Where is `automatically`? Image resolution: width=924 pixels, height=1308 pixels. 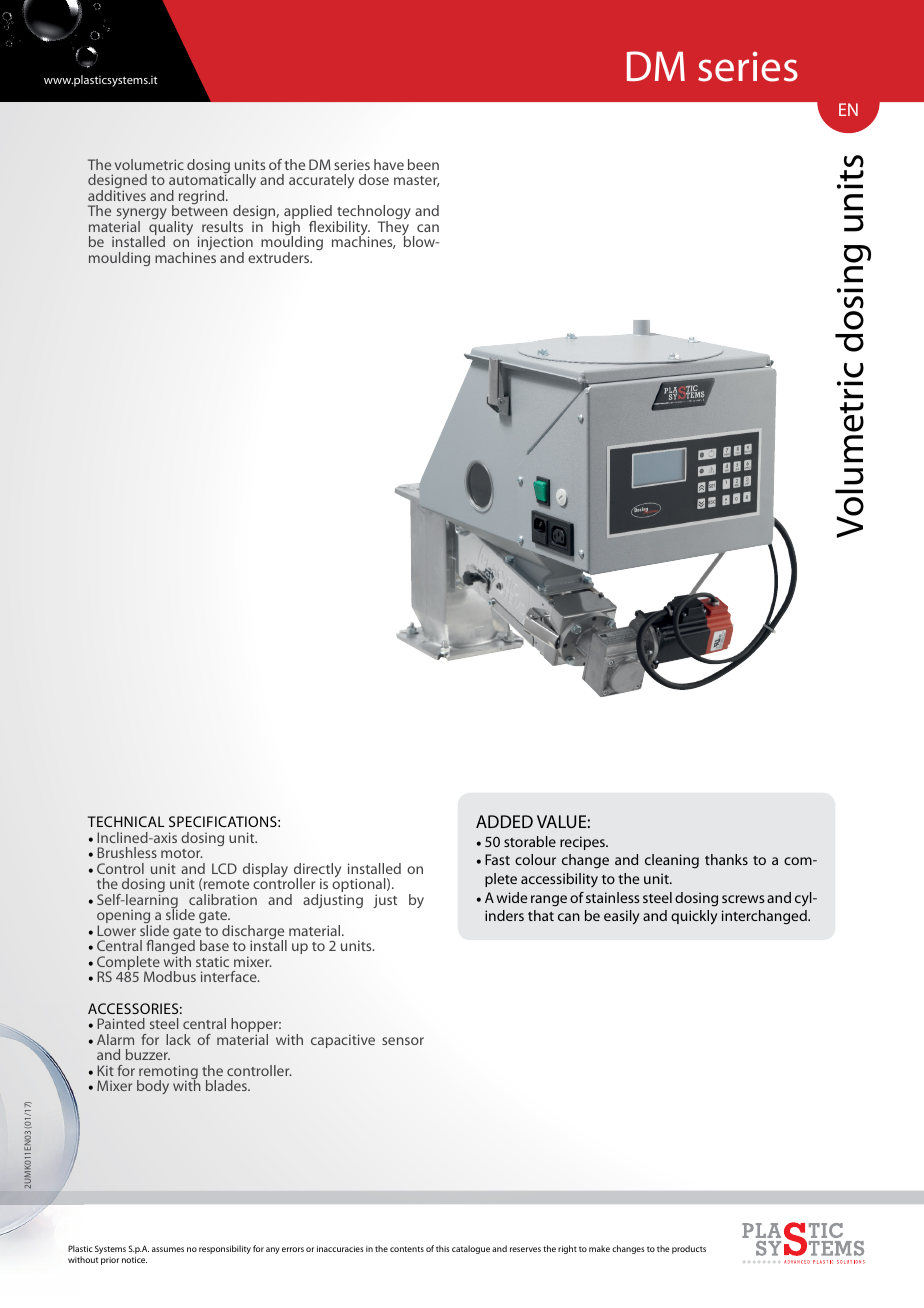
automatically is located at coordinates (212, 182).
